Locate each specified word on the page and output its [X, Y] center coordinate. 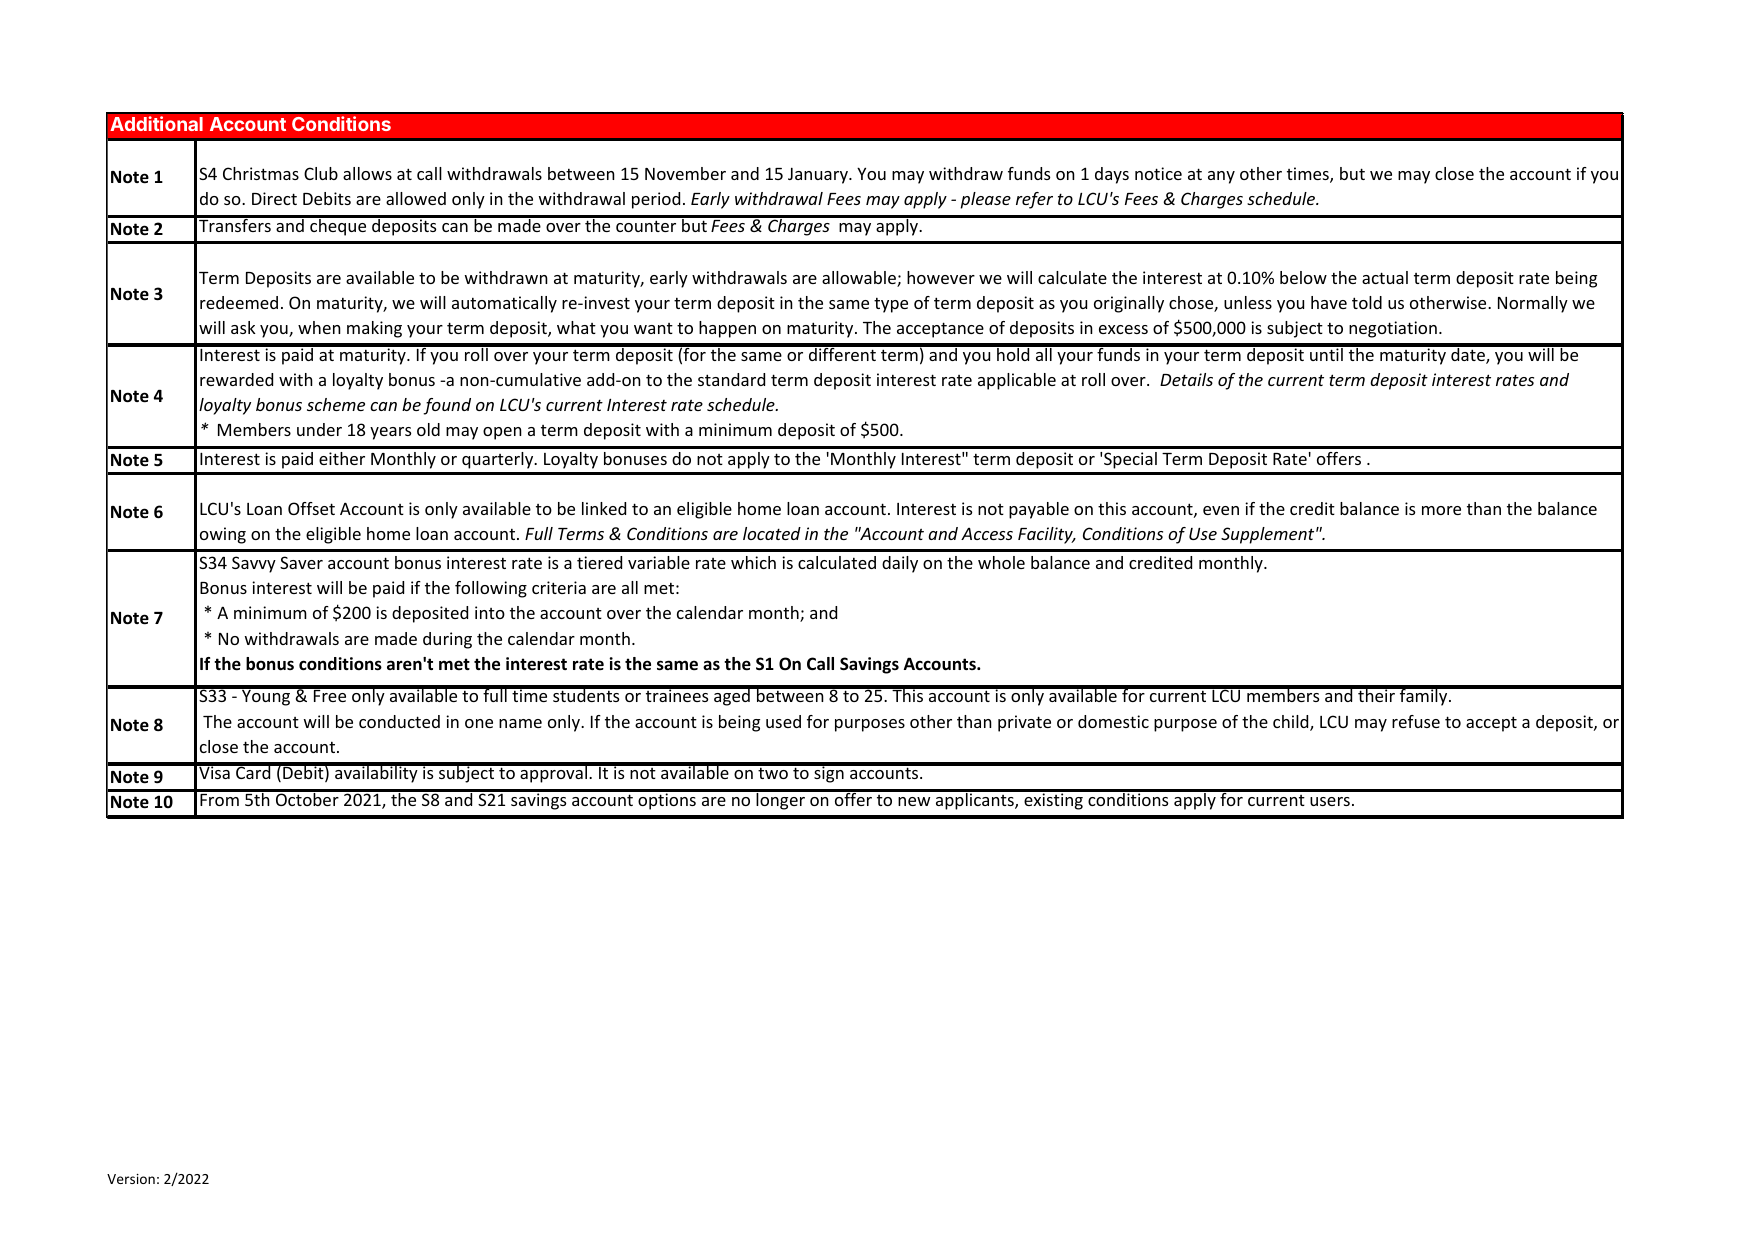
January [819, 175]
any [1221, 177]
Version [131, 1179]
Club [321, 173]
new [914, 801]
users [1330, 801]
